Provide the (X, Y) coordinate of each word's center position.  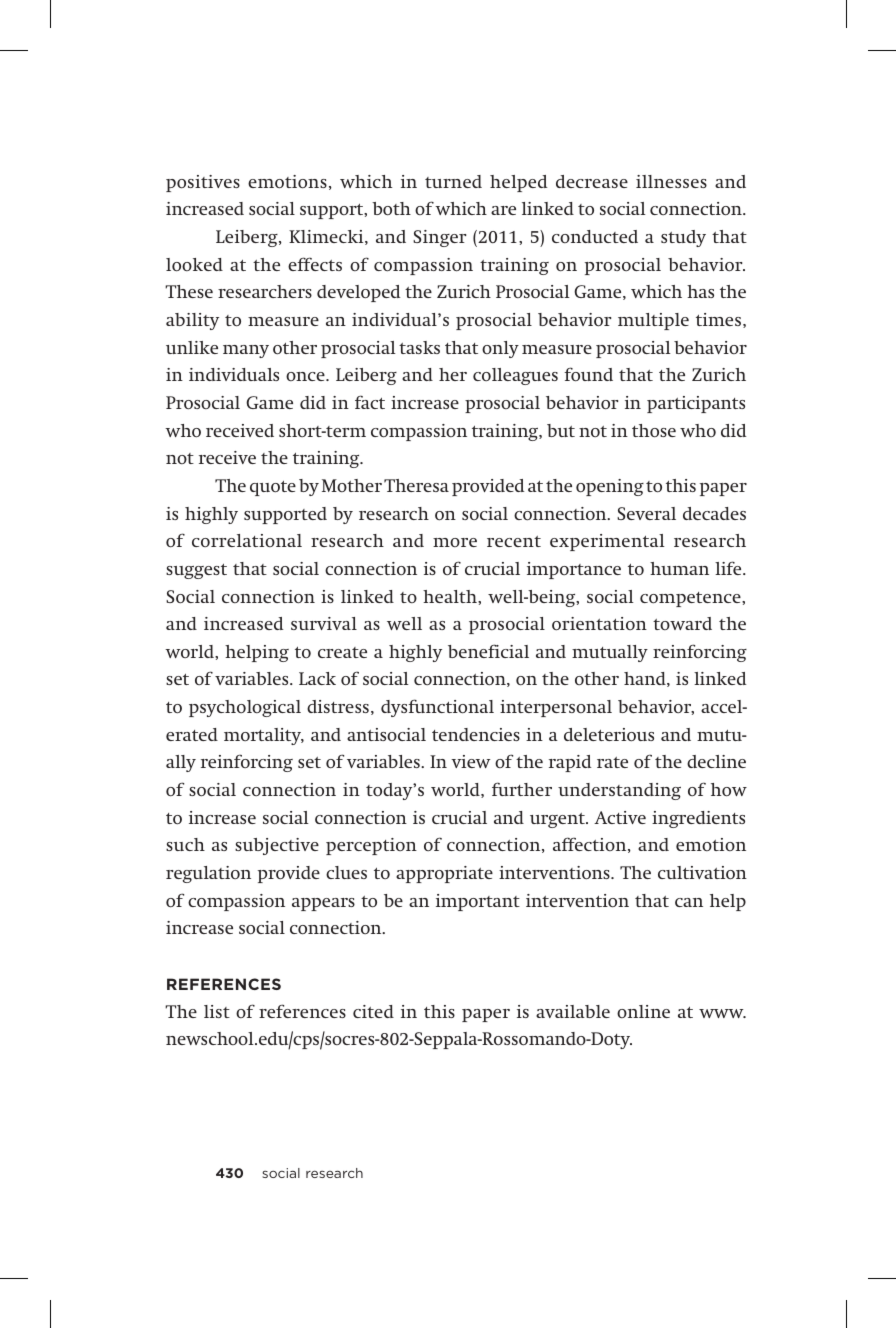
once (306, 376)
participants (696, 404)
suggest (196, 571)
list (217, 1011)
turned (453, 181)
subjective (277, 846)
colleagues (515, 376)
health (451, 596)
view (470, 761)
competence (691, 599)
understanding (619, 791)
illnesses (671, 181)
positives (203, 183)
